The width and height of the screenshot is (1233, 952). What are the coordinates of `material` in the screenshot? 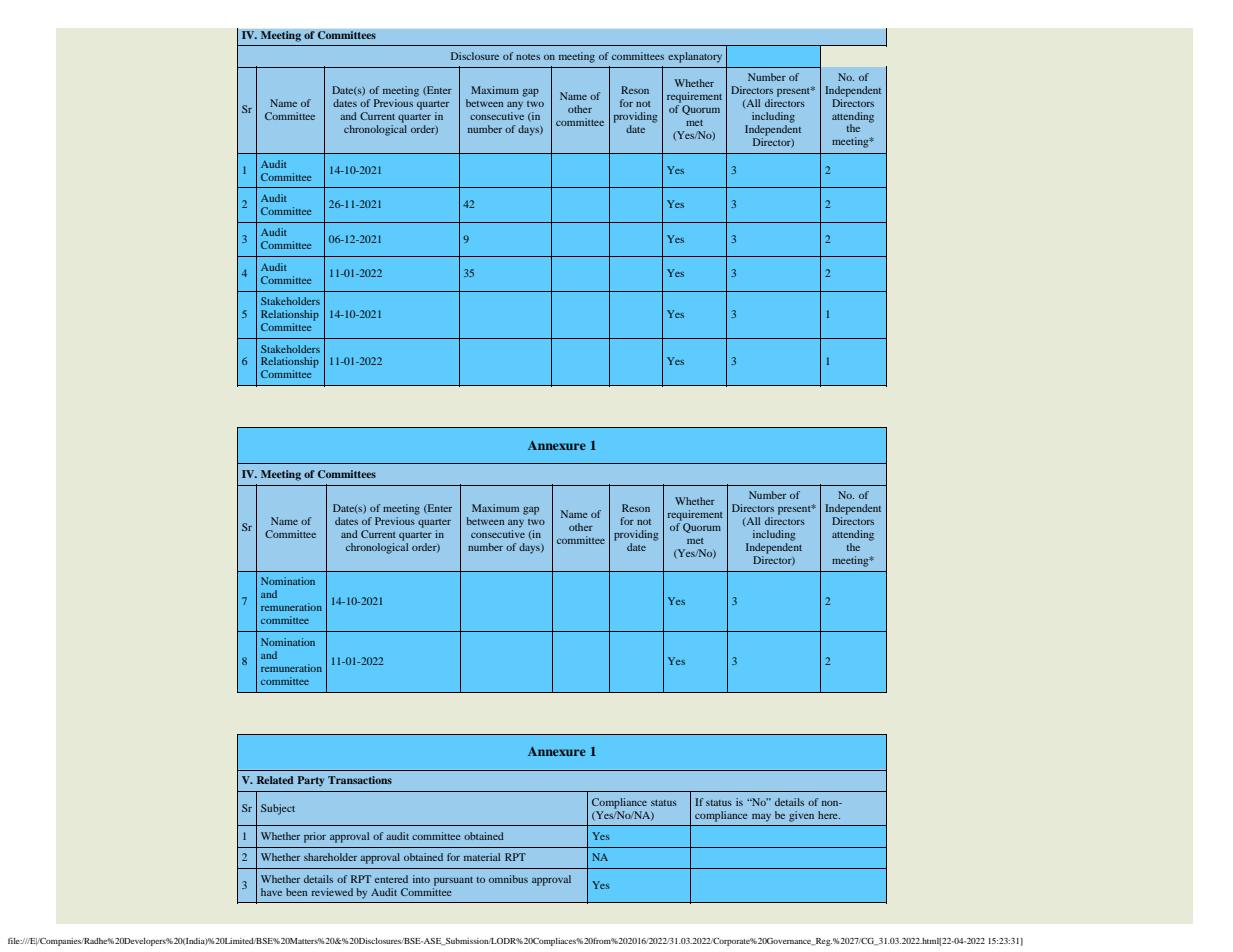 It's located at (482, 857).
